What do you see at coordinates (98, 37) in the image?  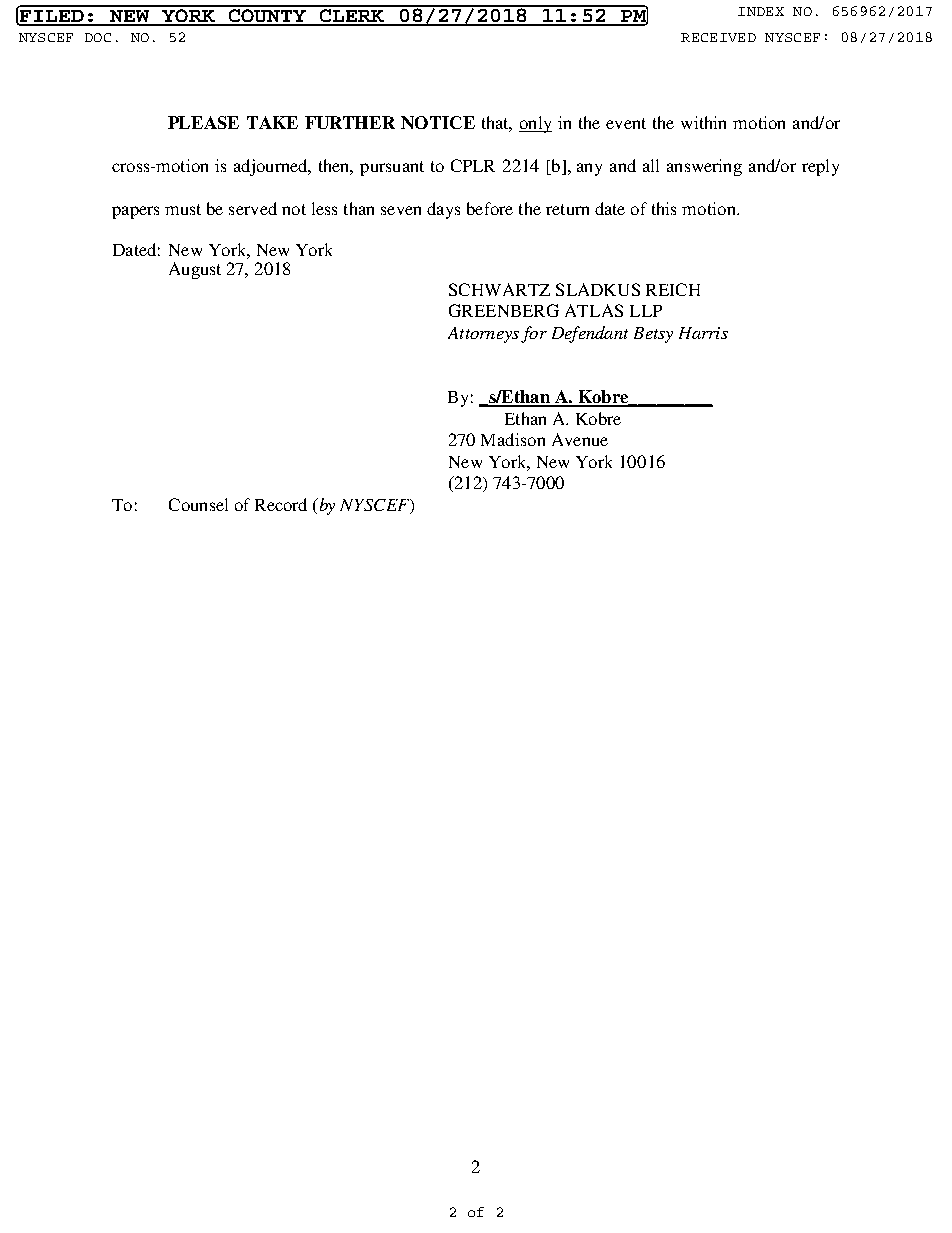 I see `DOC` at bounding box center [98, 37].
